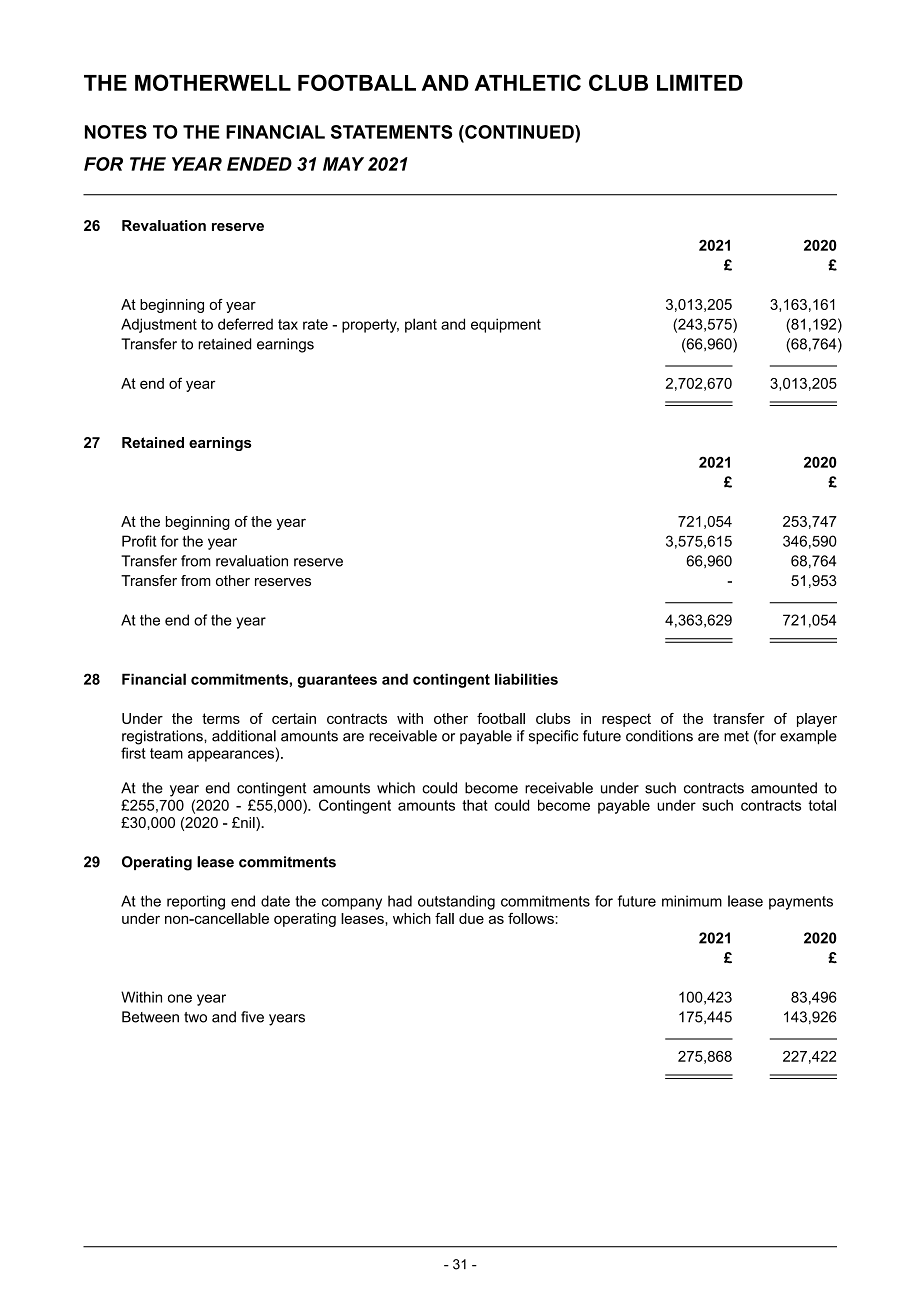  I want to click on Adjustment, so click(159, 325).
